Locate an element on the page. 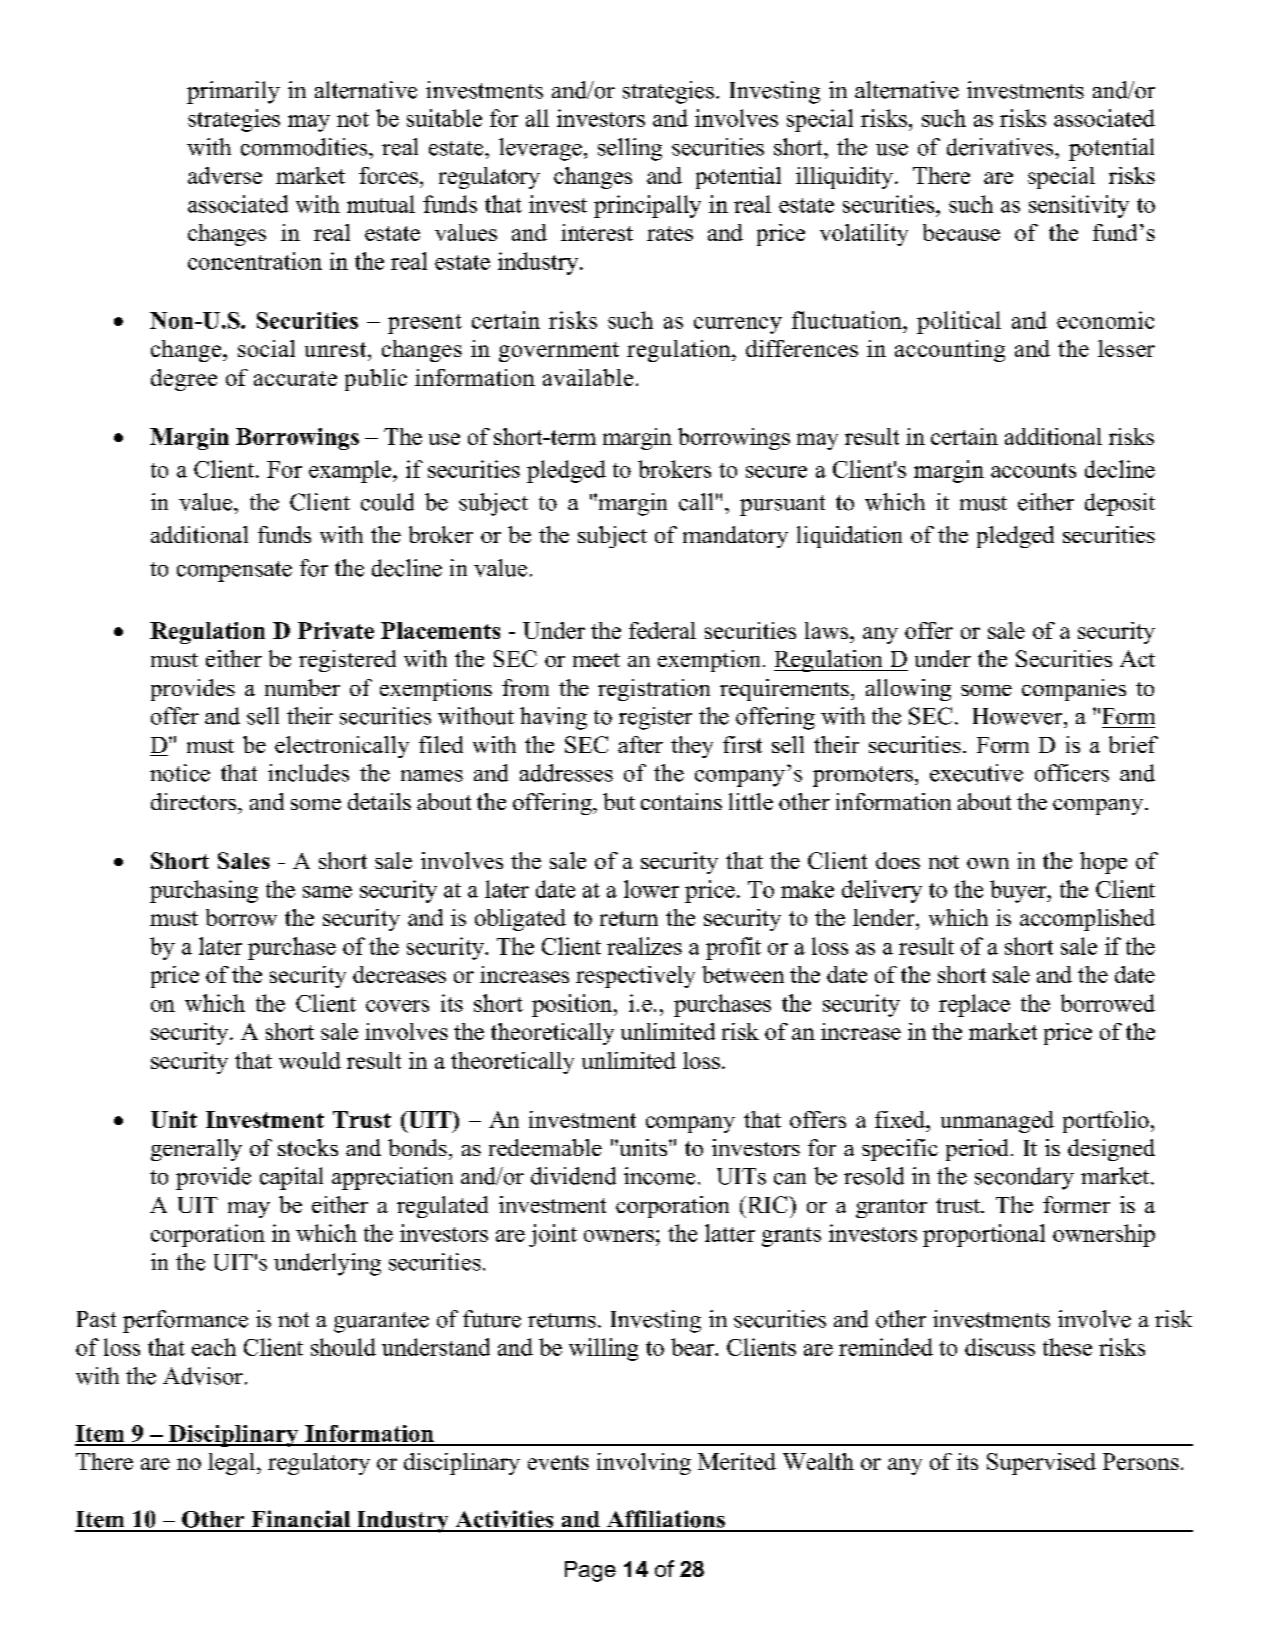 The height and width of the page is (1638, 1266). compensate is located at coordinates (234, 571).
